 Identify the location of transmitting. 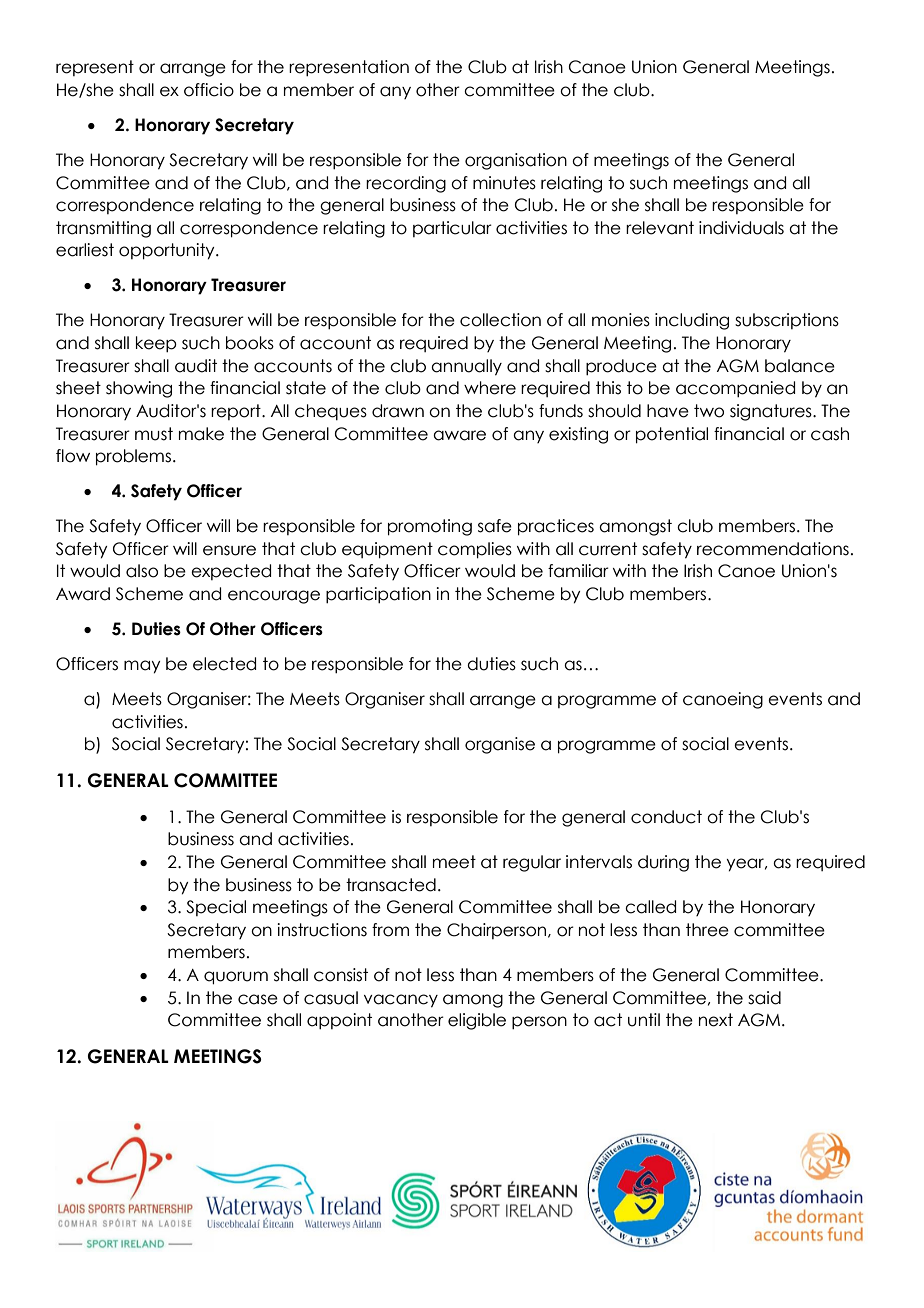
(103, 229).
